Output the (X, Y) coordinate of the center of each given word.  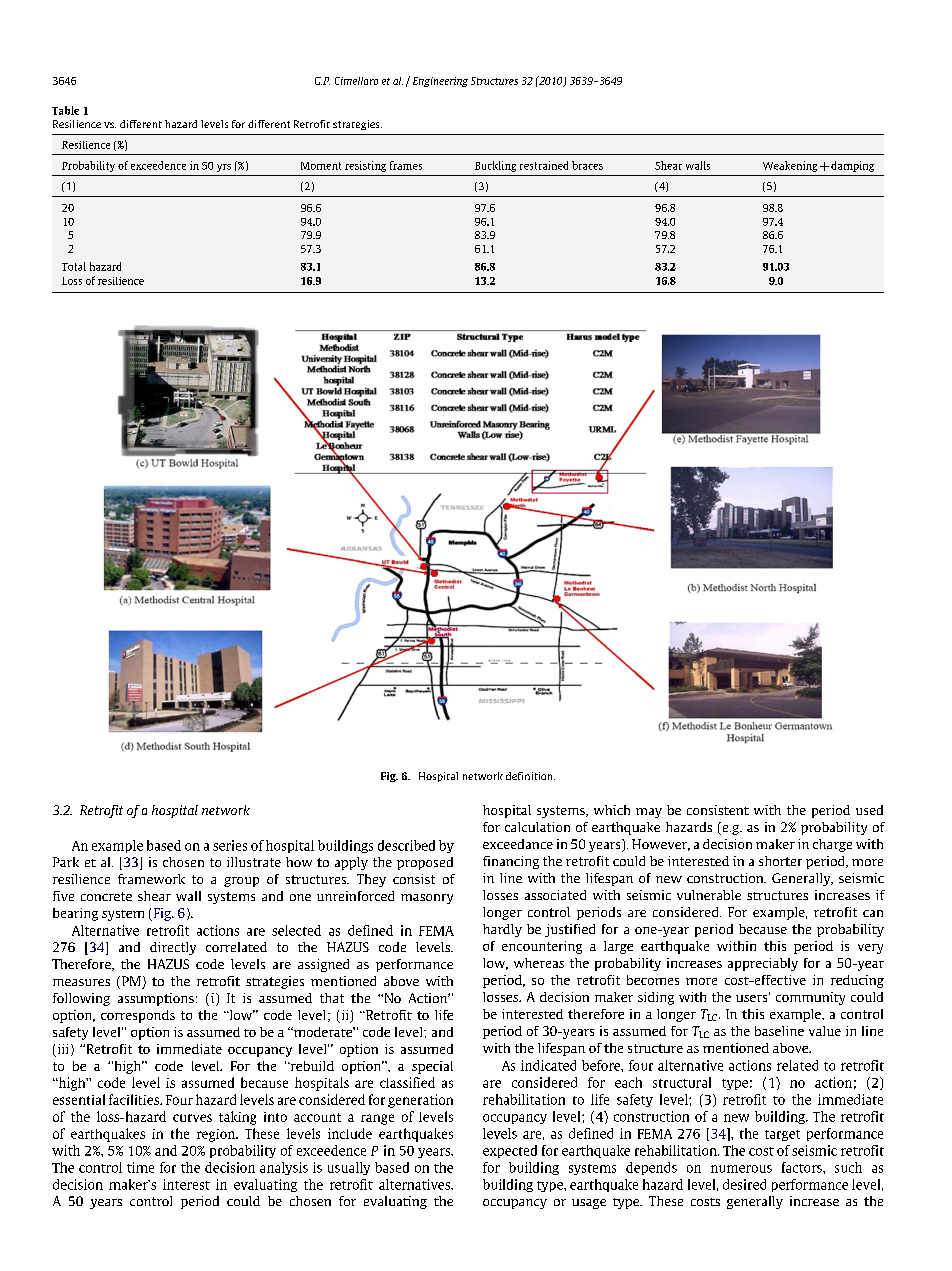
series (230, 845)
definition (530, 776)
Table (65, 110)
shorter (780, 861)
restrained (544, 165)
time (140, 1167)
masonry (427, 899)
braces (587, 165)
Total (74, 266)
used (869, 810)
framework (151, 879)
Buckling (495, 166)
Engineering (440, 82)
